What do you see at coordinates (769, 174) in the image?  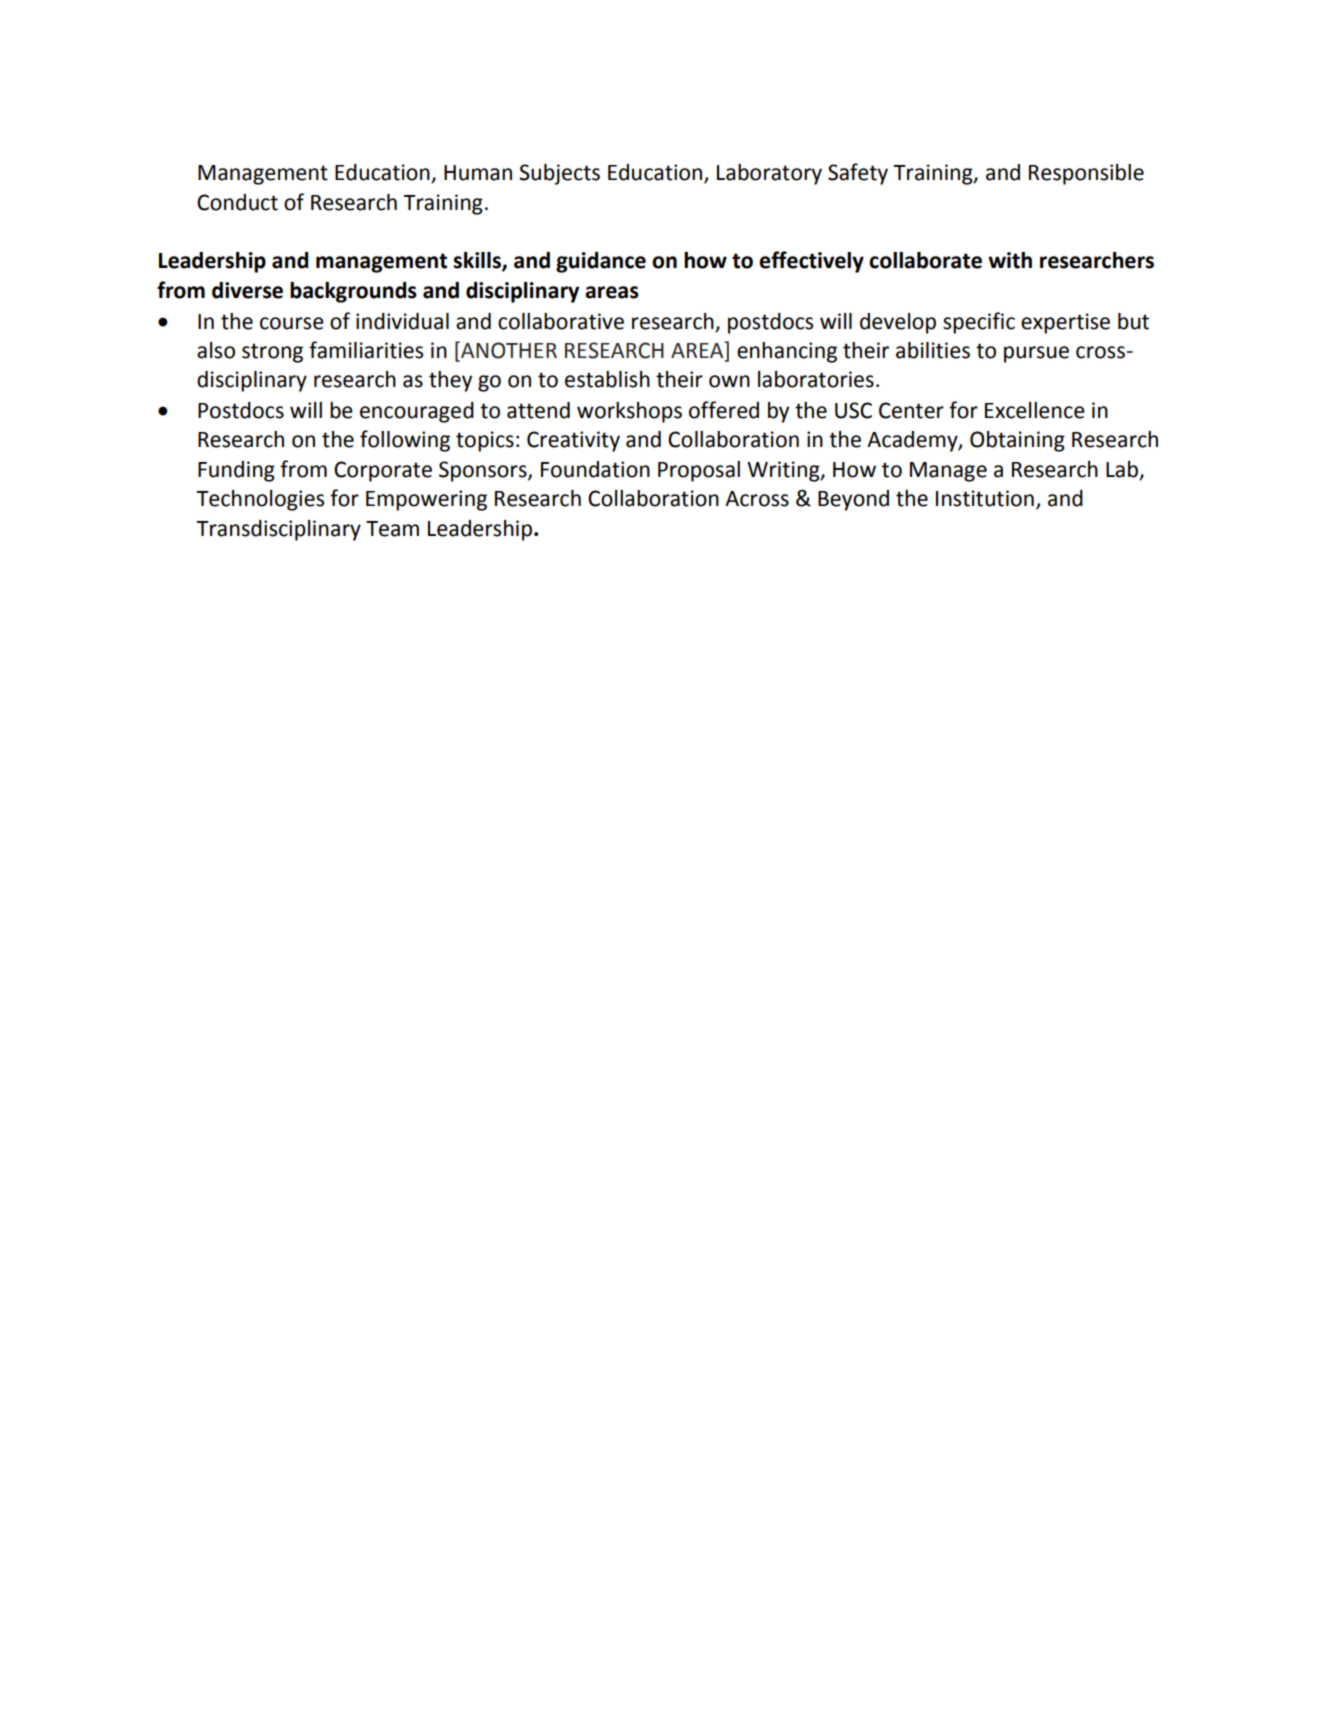 I see `Laboratory` at bounding box center [769, 174].
